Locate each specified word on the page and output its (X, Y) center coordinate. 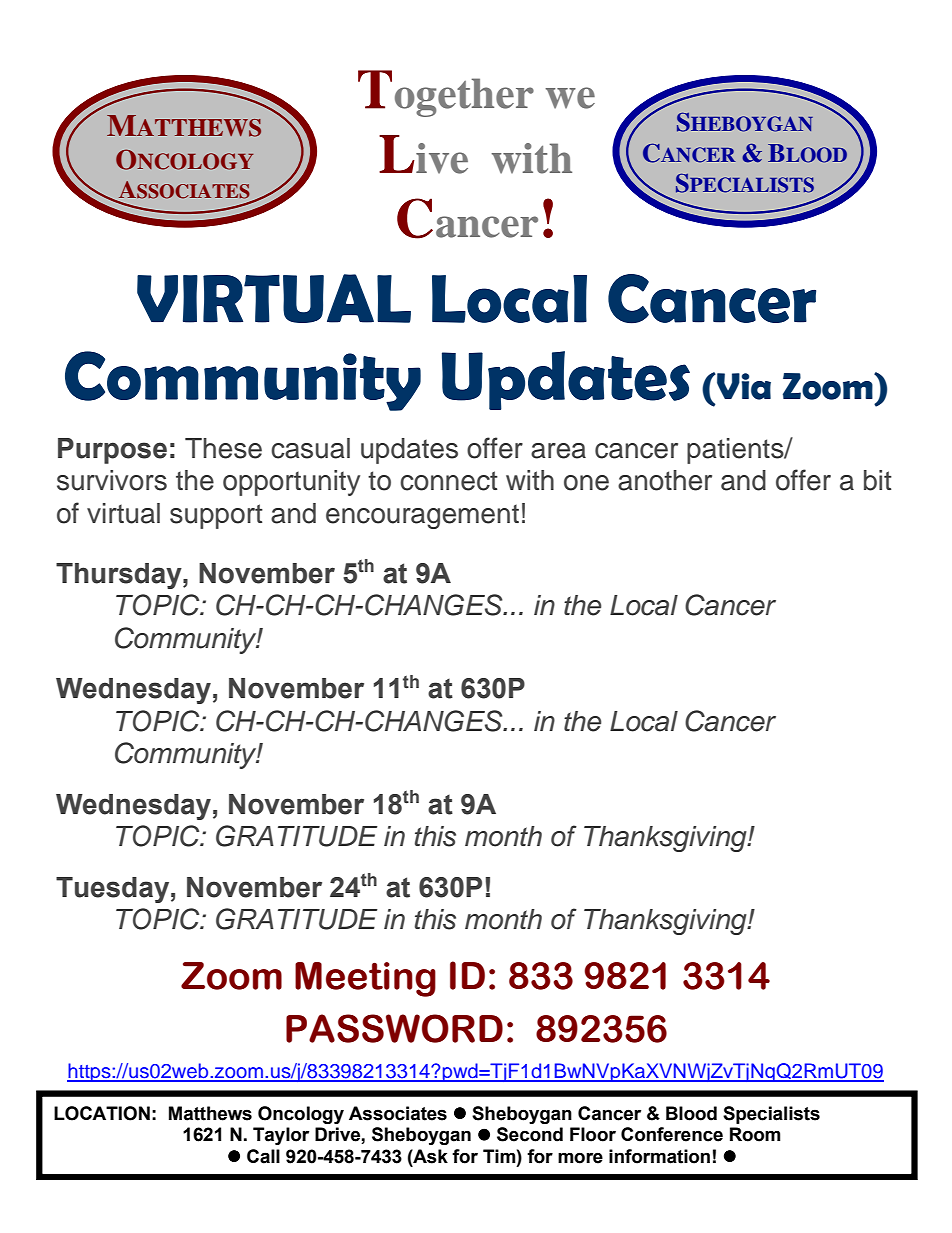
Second (530, 1134)
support (216, 516)
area (558, 451)
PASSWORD (394, 1028)
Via (743, 386)
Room (755, 1134)
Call (263, 1156)
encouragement (422, 516)
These (223, 448)
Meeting (365, 979)
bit (878, 480)
